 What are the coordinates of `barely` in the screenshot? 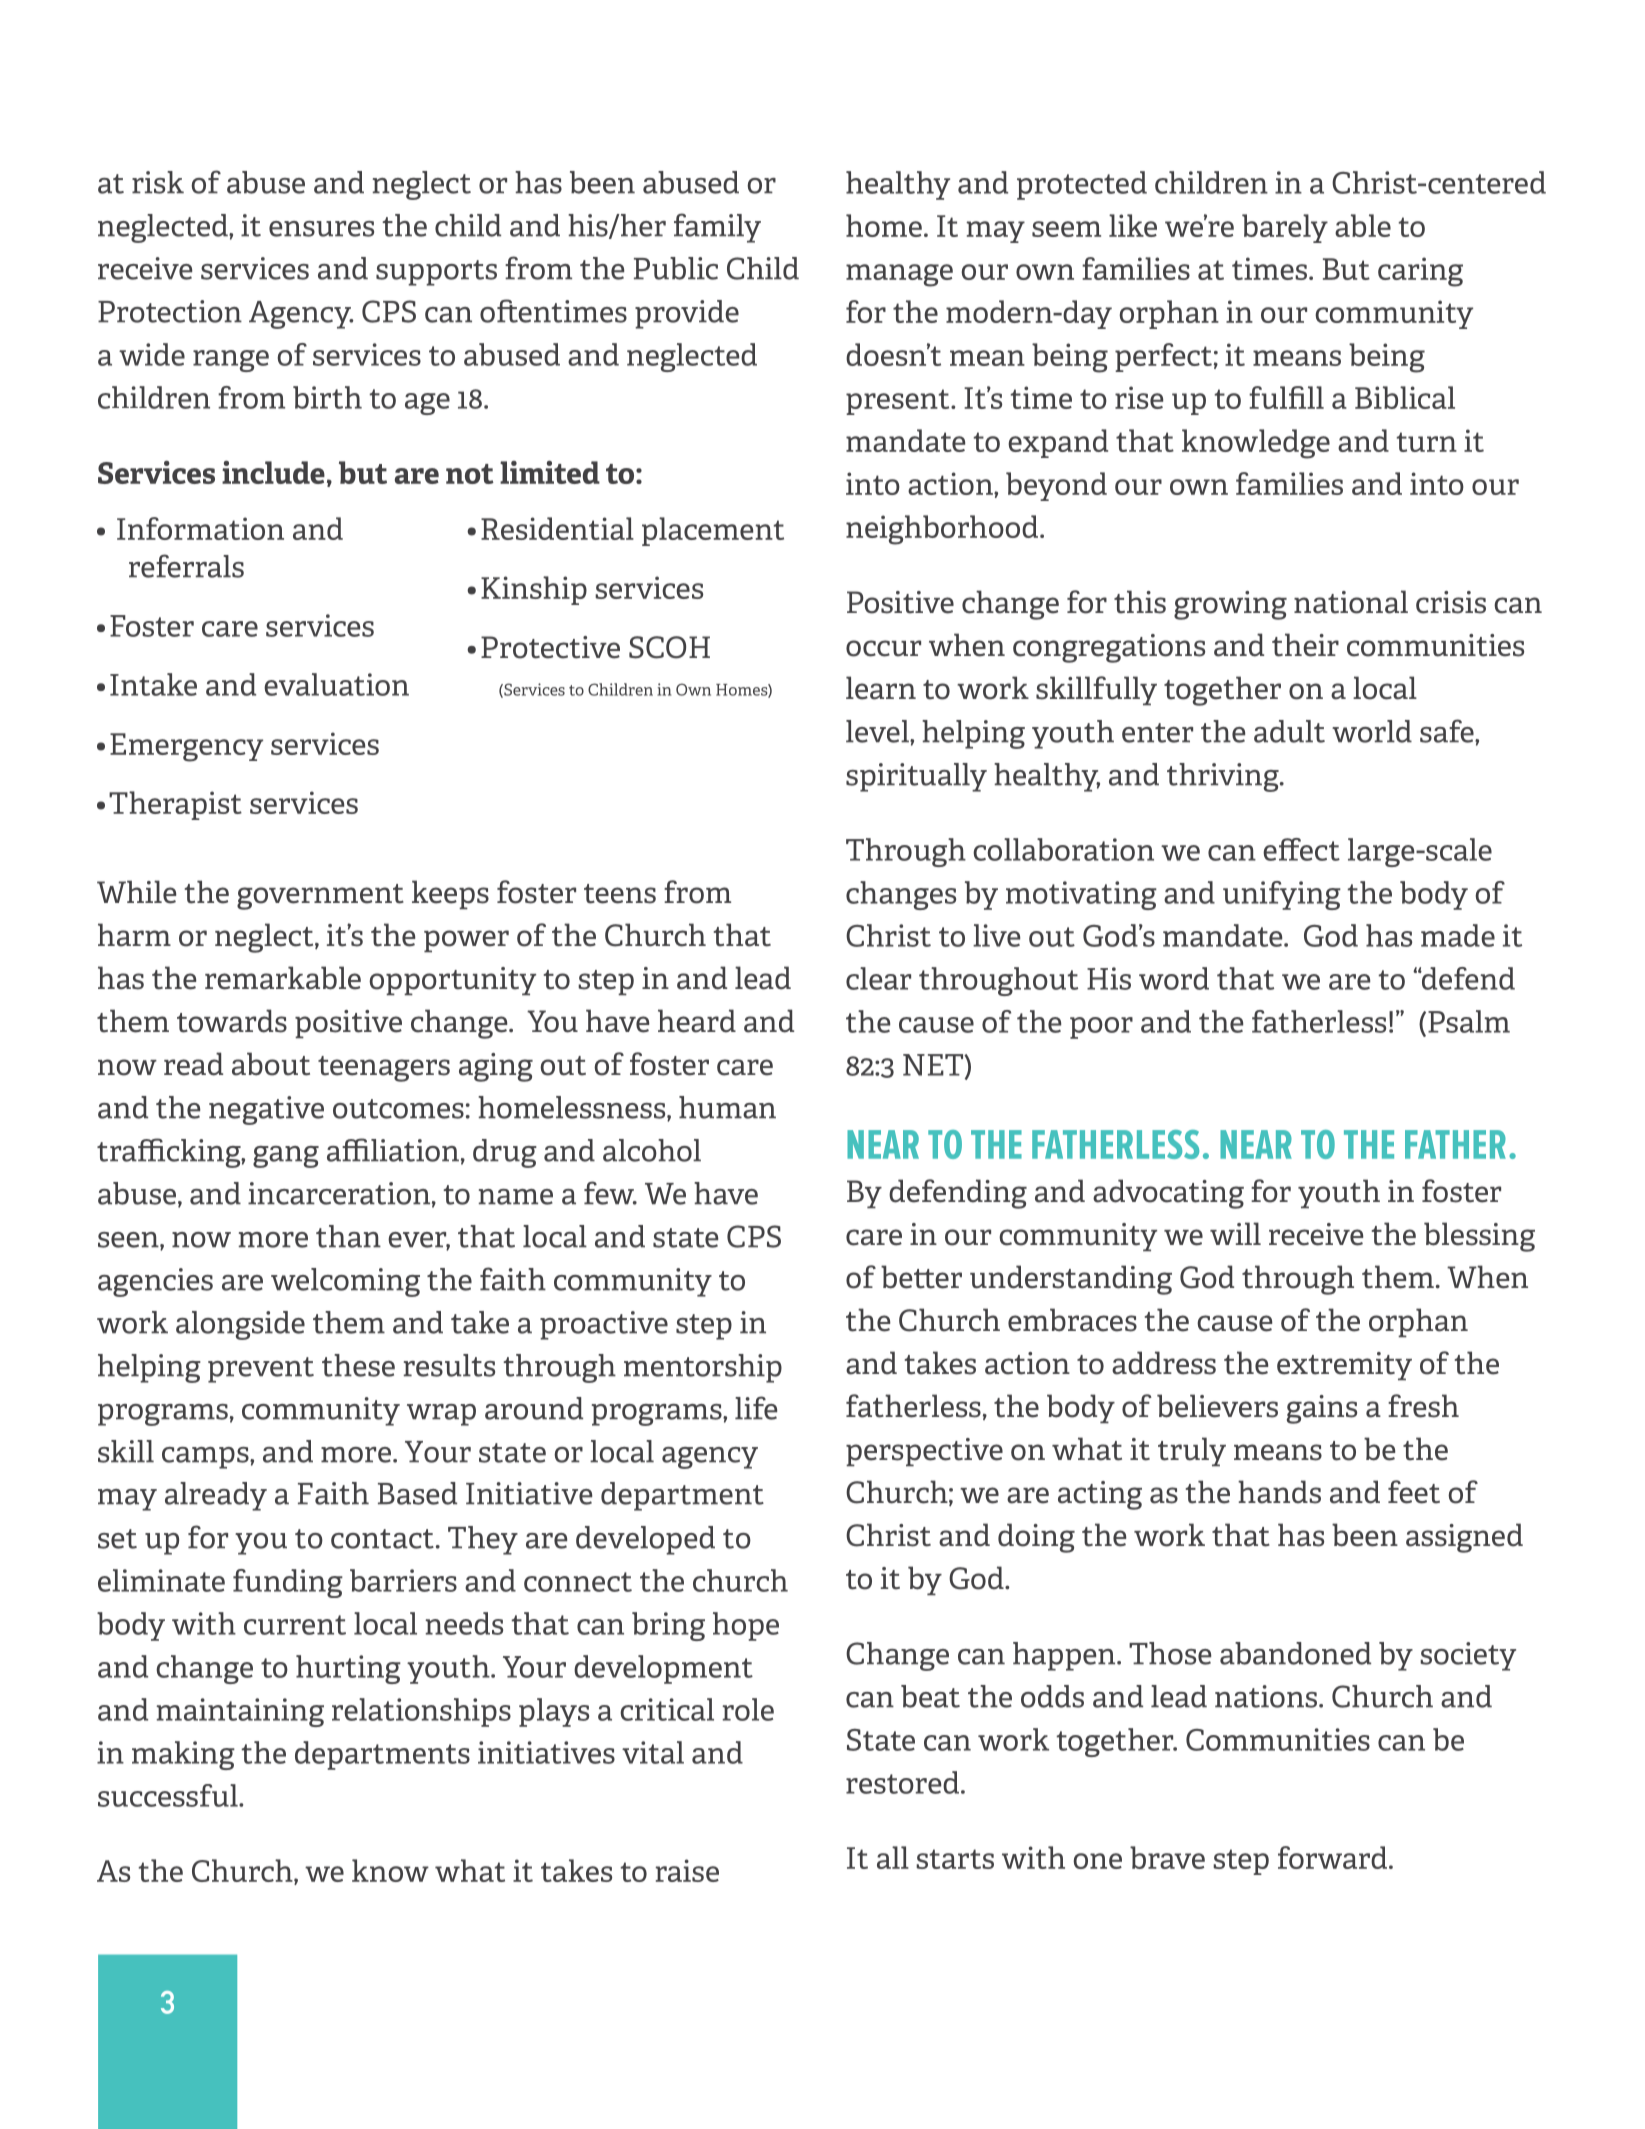 It's located at (1285, 228).
